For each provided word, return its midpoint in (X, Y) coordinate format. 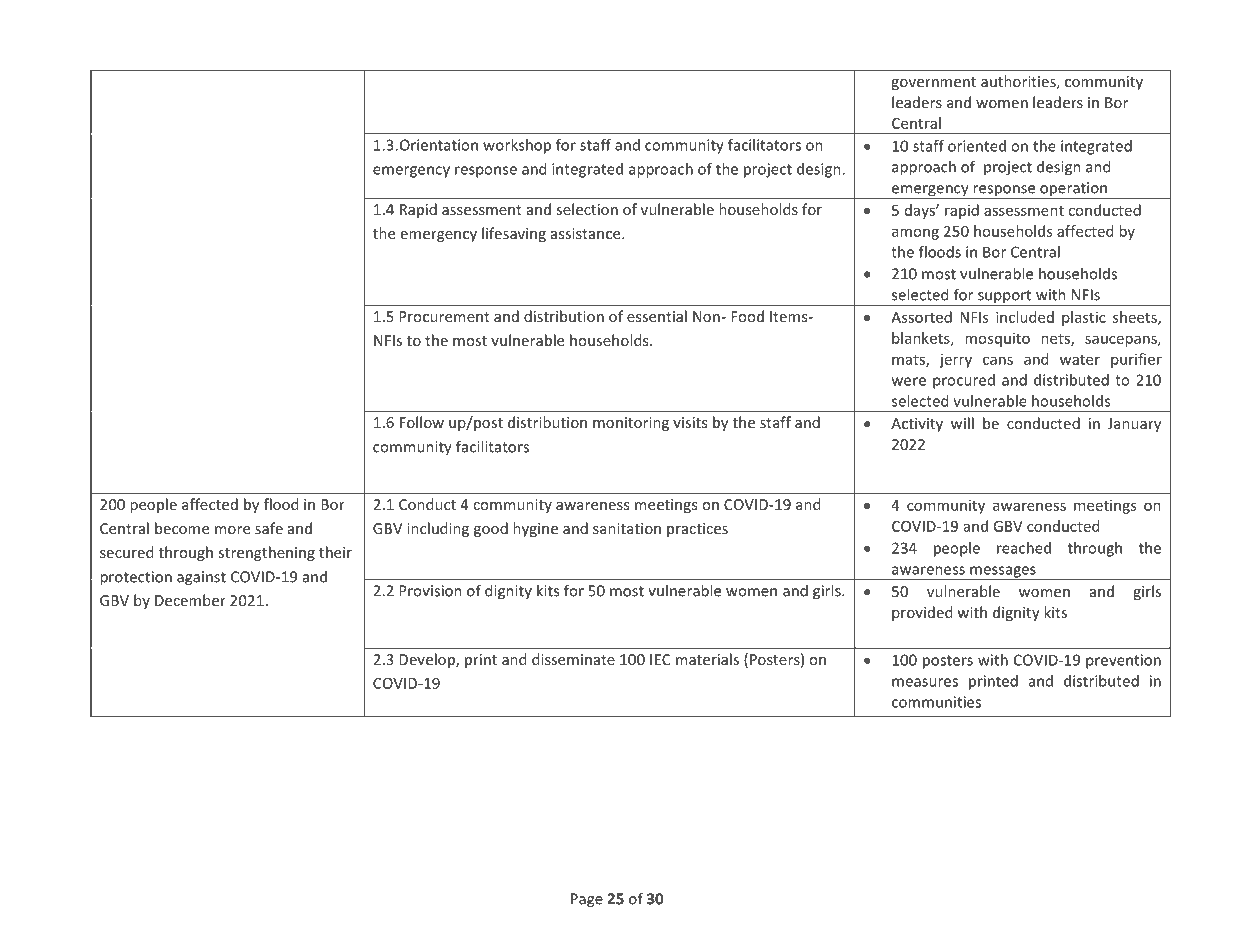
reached (1024, 548)
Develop (428, 660)
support (1005, 298)
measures (925, 682)
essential (657, 316)
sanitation (627, 528)
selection (587, 209)
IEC (660, 659)
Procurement (444, 316)
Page (587, 900)
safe (269, 528)
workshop (517, 146)
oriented (977, 146)
